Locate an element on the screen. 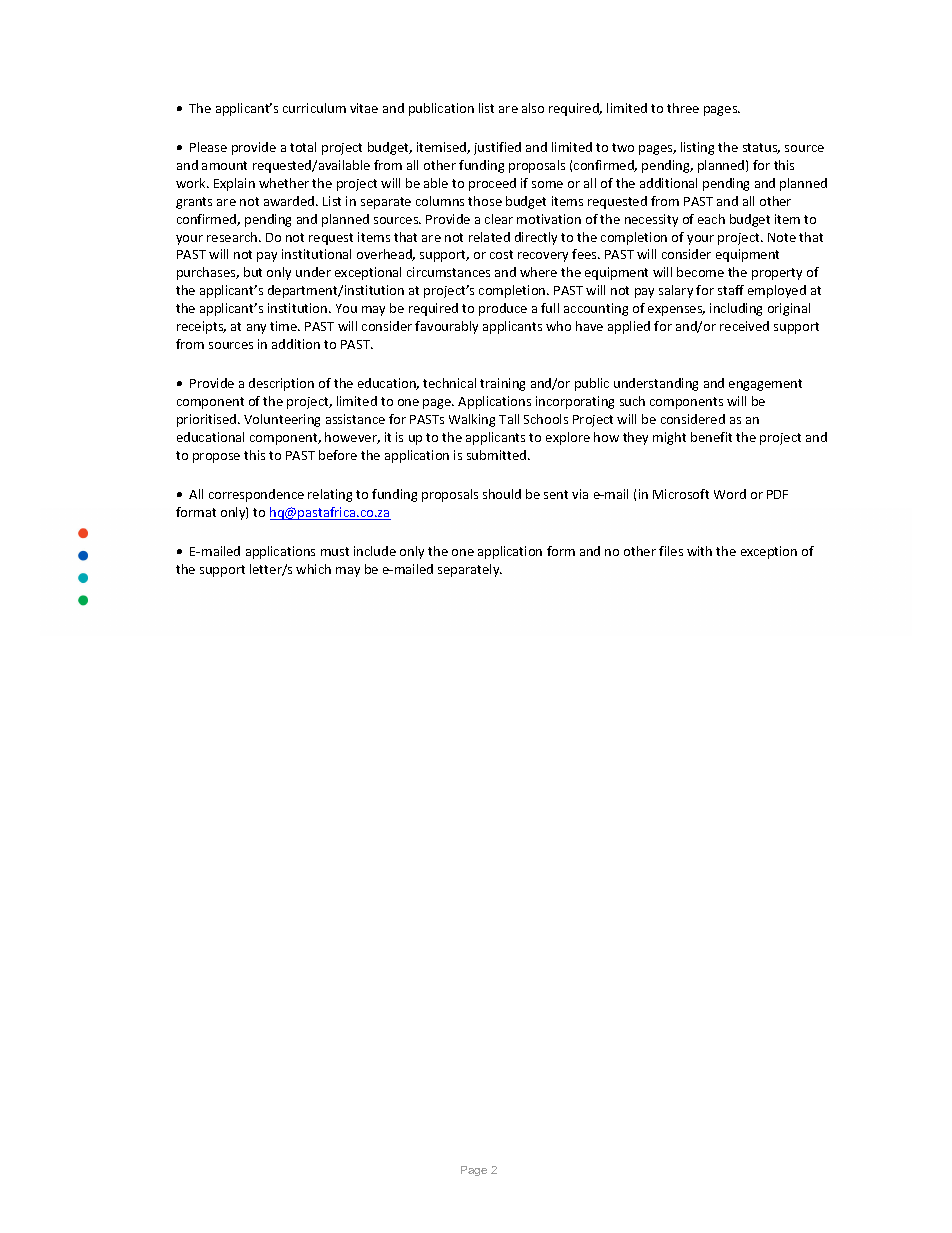  produce is located at coordinates (503, 309).
